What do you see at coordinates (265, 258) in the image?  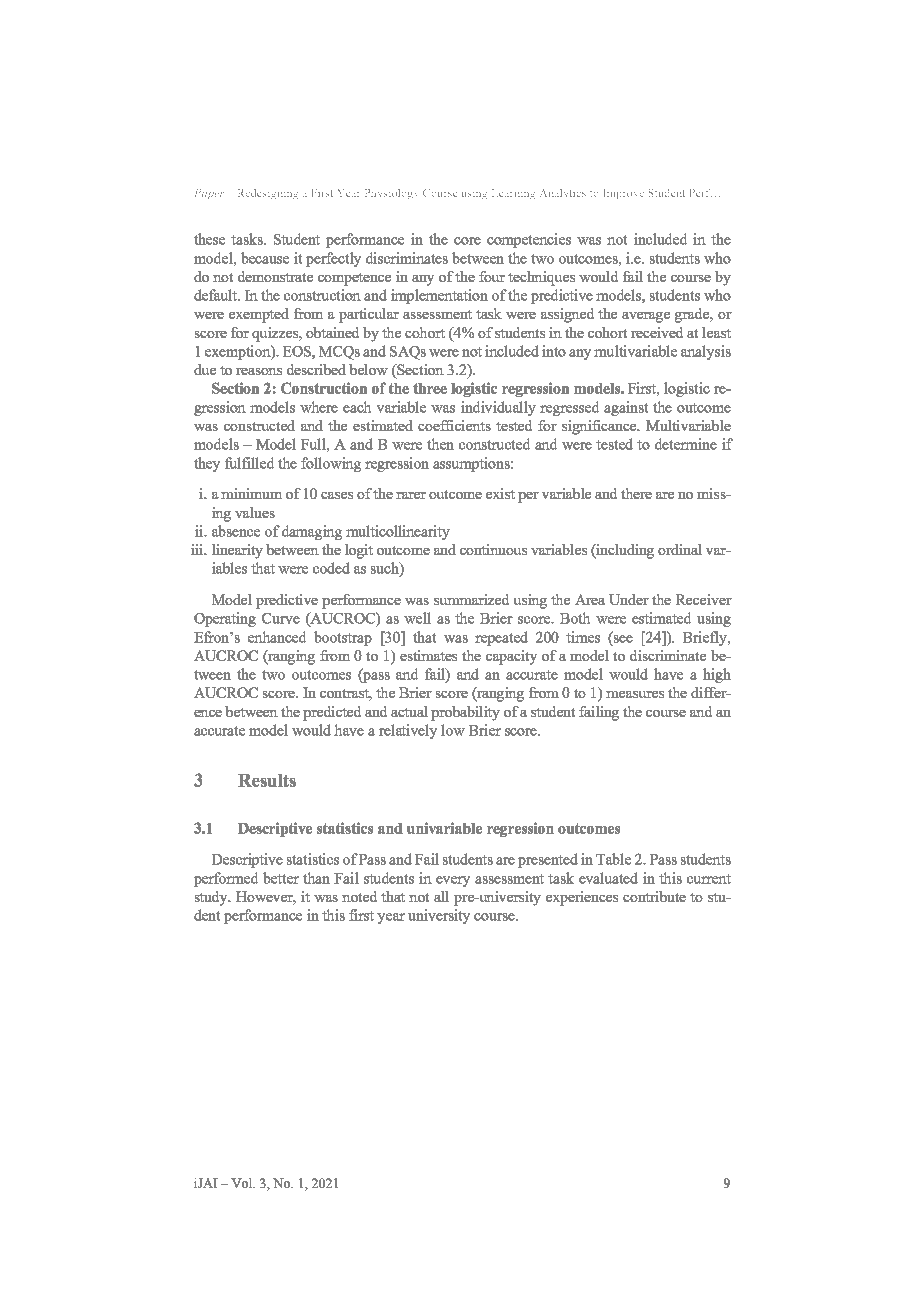 I see `because` at bounding box center [265, 258].
